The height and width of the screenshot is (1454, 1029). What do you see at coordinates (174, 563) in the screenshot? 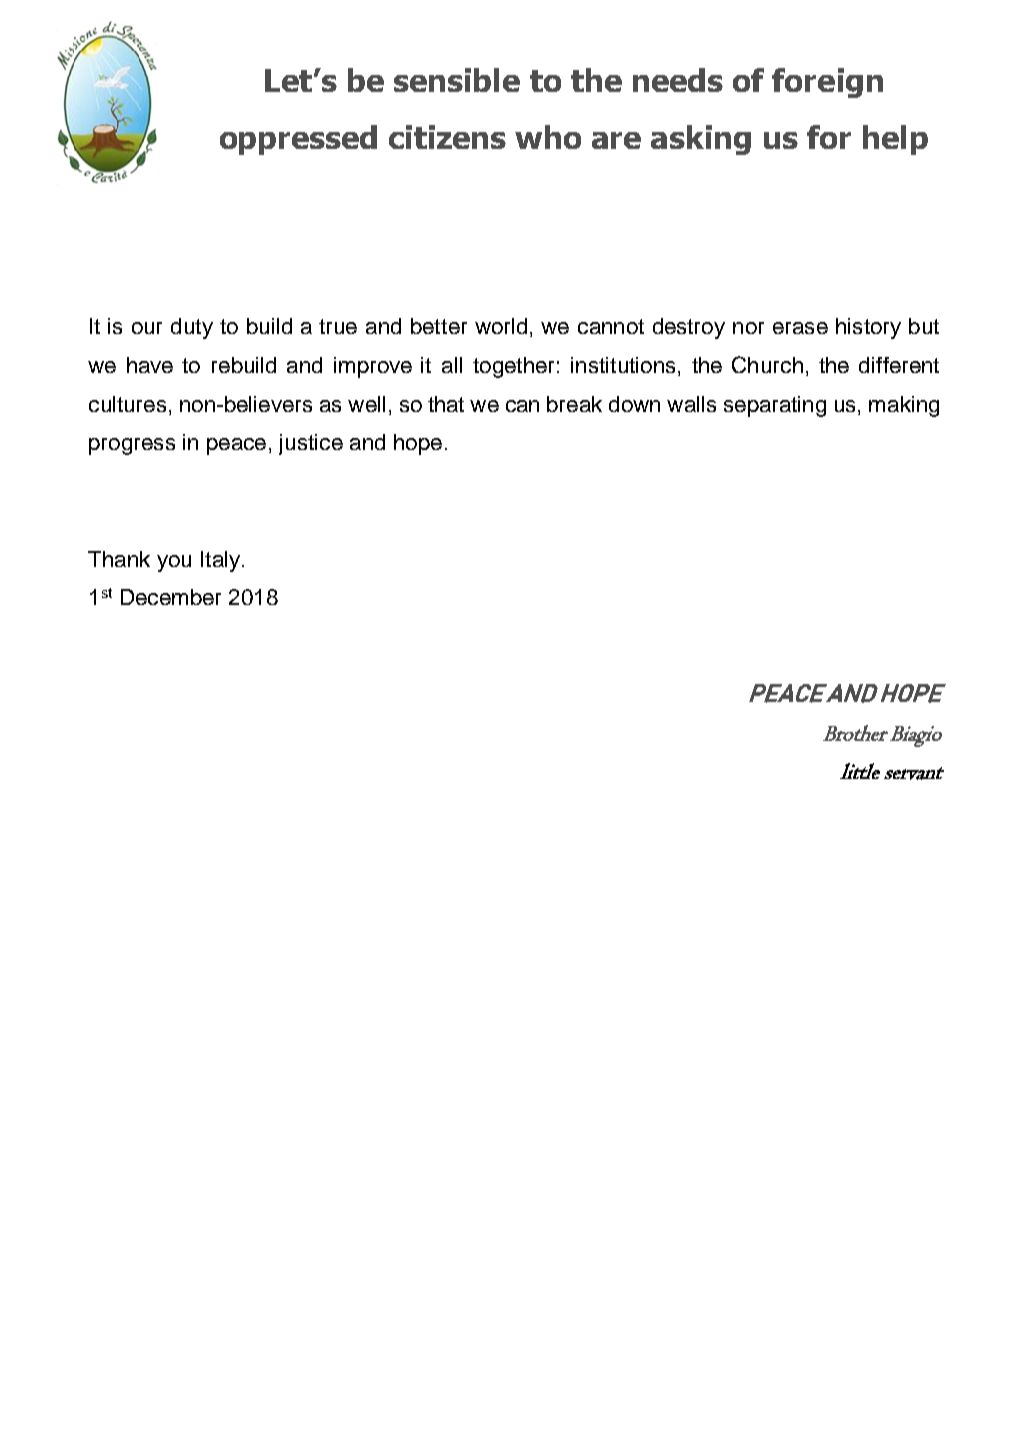
I see `you` at bounding box center [174, 563].
